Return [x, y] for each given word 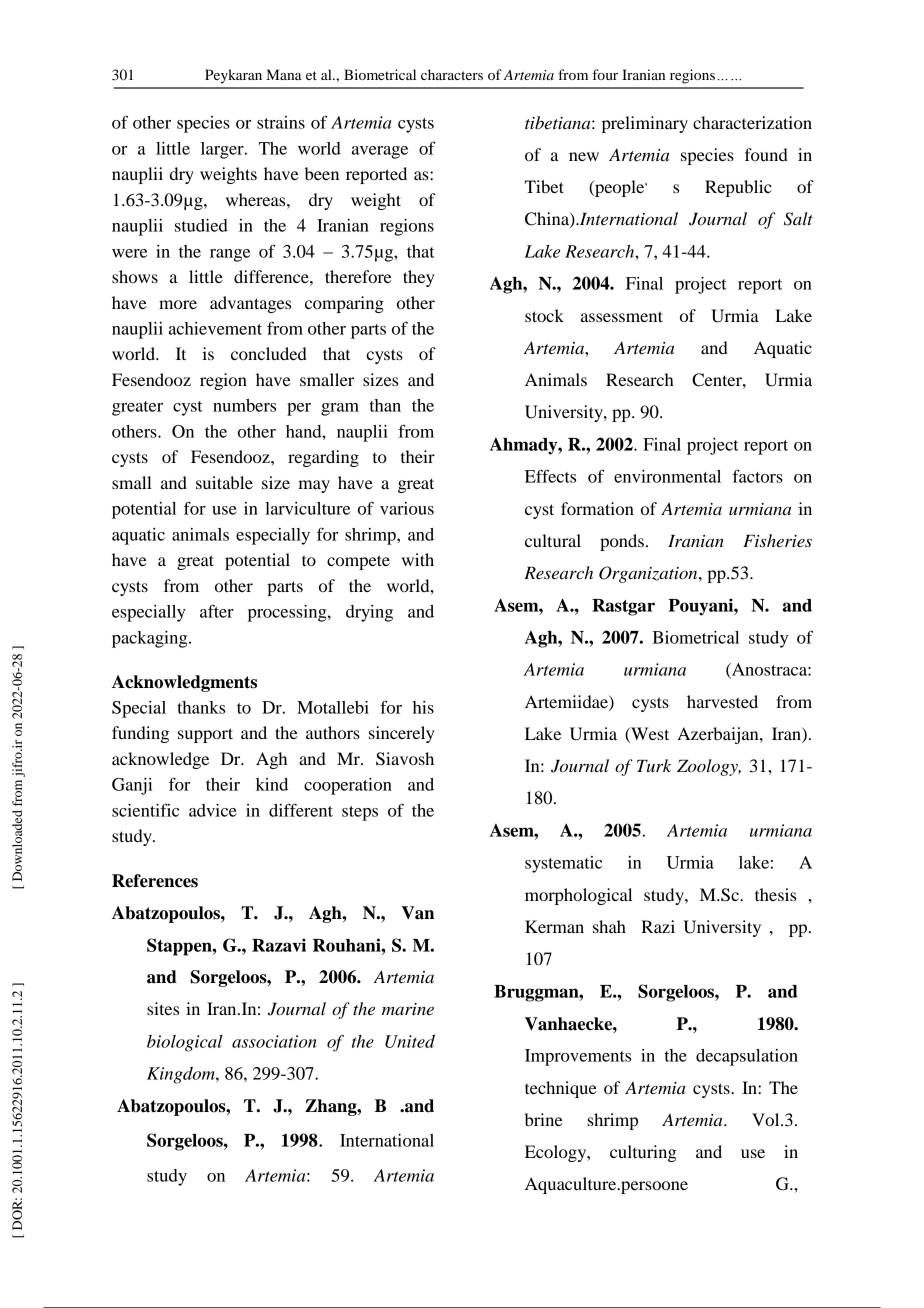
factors [758, 476]
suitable [224, 482]
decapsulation [747, 1057]
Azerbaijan [719, 735]
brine [544, 1119]
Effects [550, 476]
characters [452, 74]
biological [185, 1043]
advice [213, 810]
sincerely [402, 734]
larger [223, 150]
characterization [752, 122]
